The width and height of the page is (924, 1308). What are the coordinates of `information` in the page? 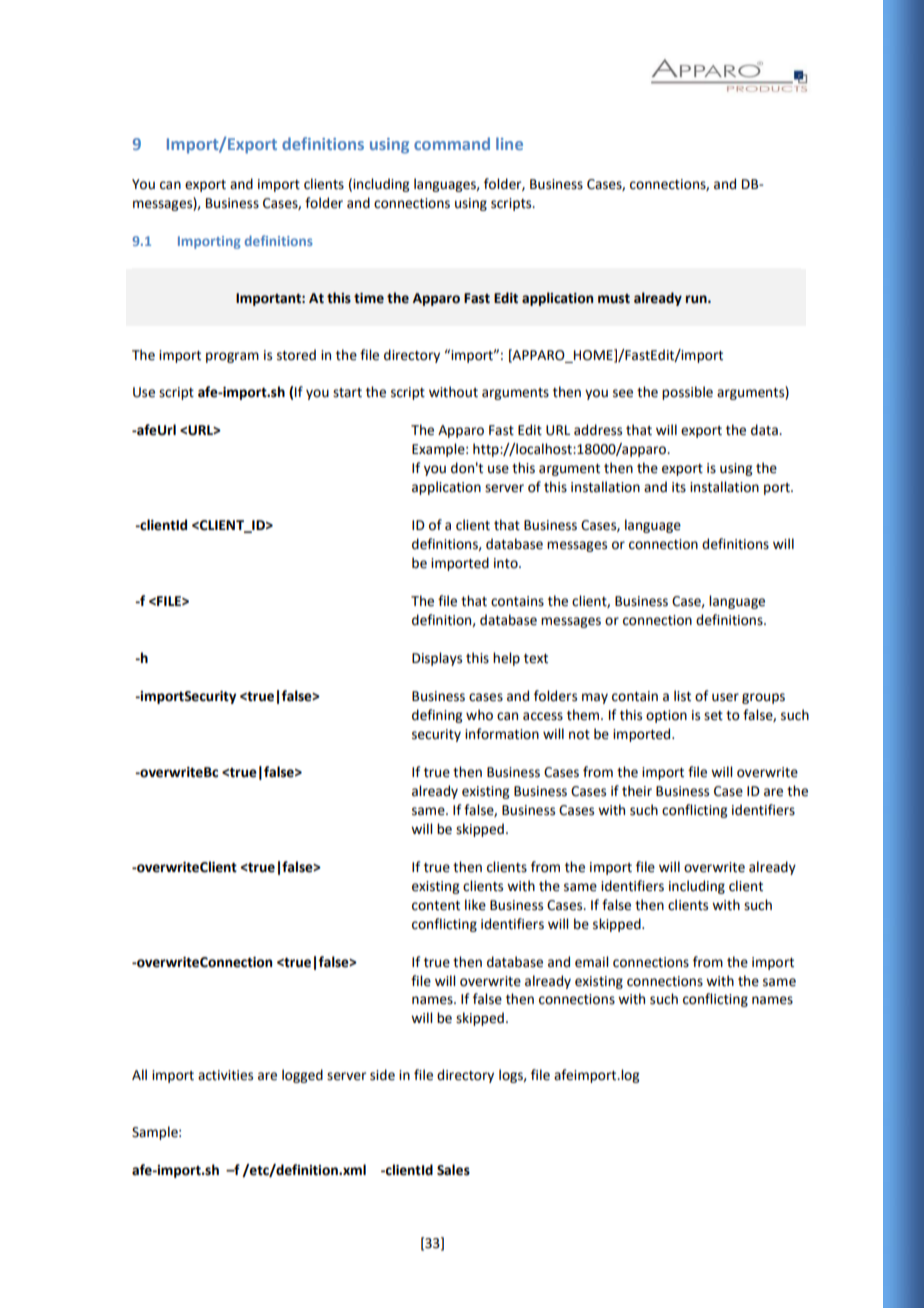 It's located at (502, 734).
